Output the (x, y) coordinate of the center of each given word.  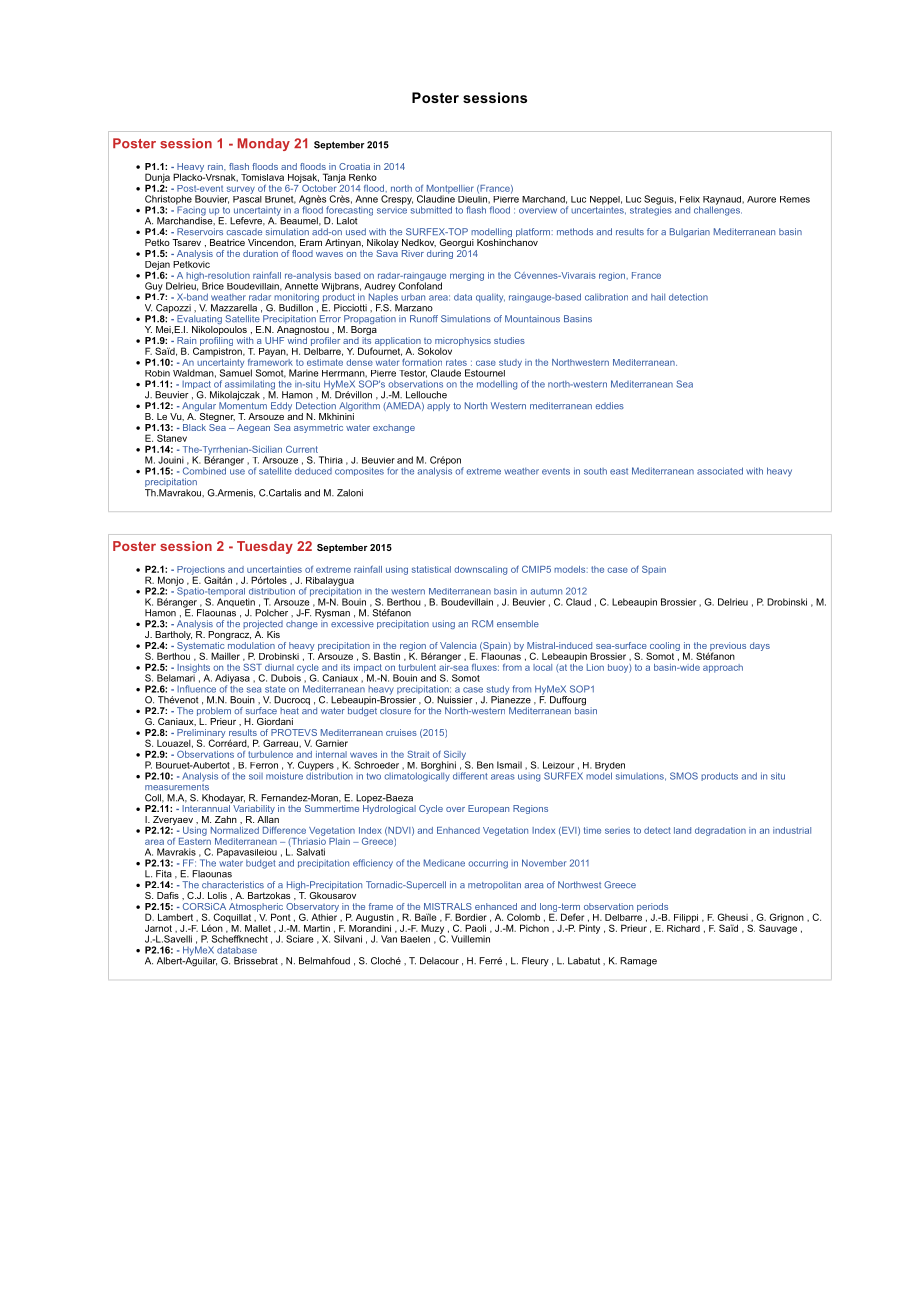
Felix (690, 199)
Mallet (258, 928)
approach (723, 668)
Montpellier (450, 190)
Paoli (475, 928)
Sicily (455, 756)
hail (658, 297)
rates (456, 362)
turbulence (270, 754)
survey (241, 190)
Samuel (235, 372)
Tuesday (265, 547)
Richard (683, 927)
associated (720, 471)
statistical (431, 569)
